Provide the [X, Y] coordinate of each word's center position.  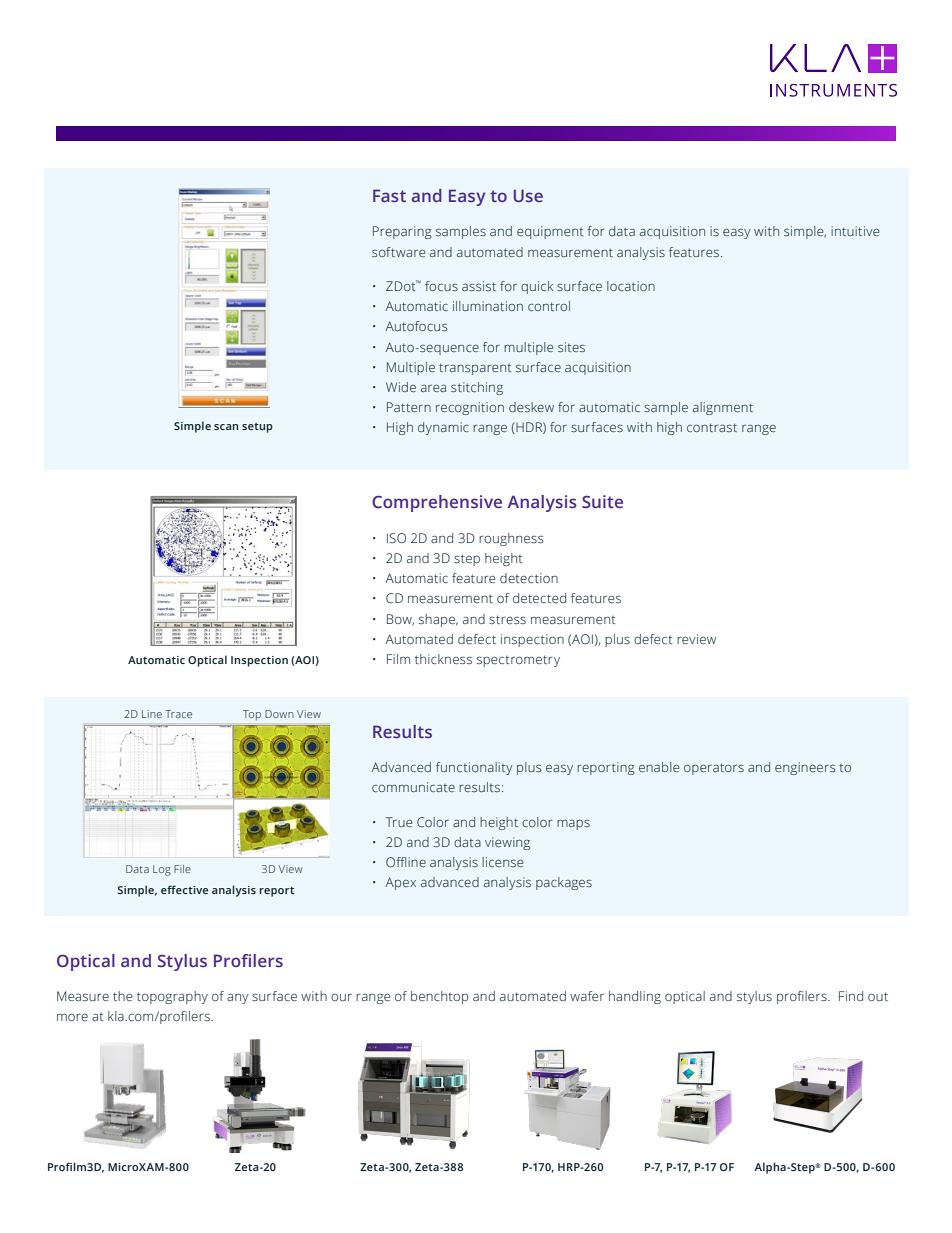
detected [539, 598]
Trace [178, 714]
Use [528, 195]
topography [172, 997]
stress [507, 619]
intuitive [855, 231]
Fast [389, 195]
